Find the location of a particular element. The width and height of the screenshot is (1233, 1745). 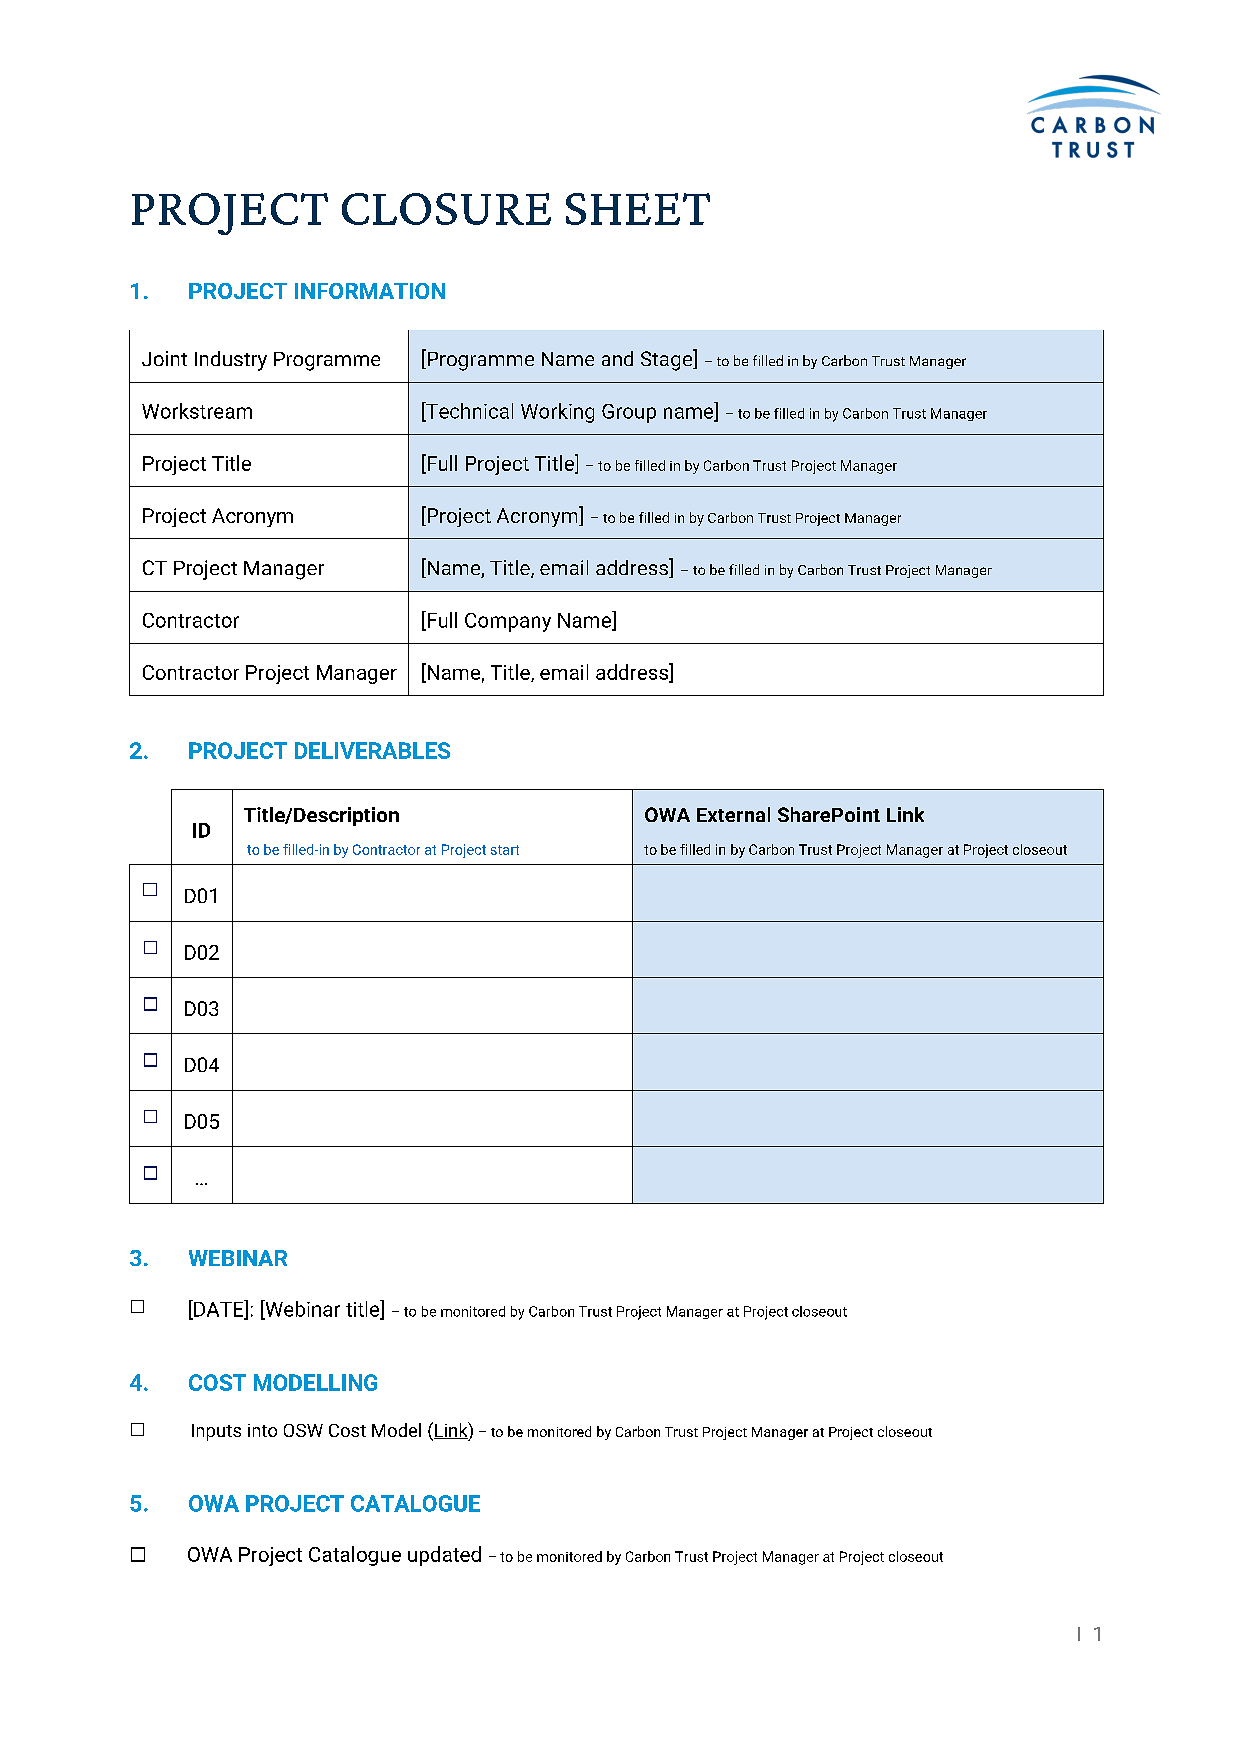

into is located at coordinates (262, 1430).
